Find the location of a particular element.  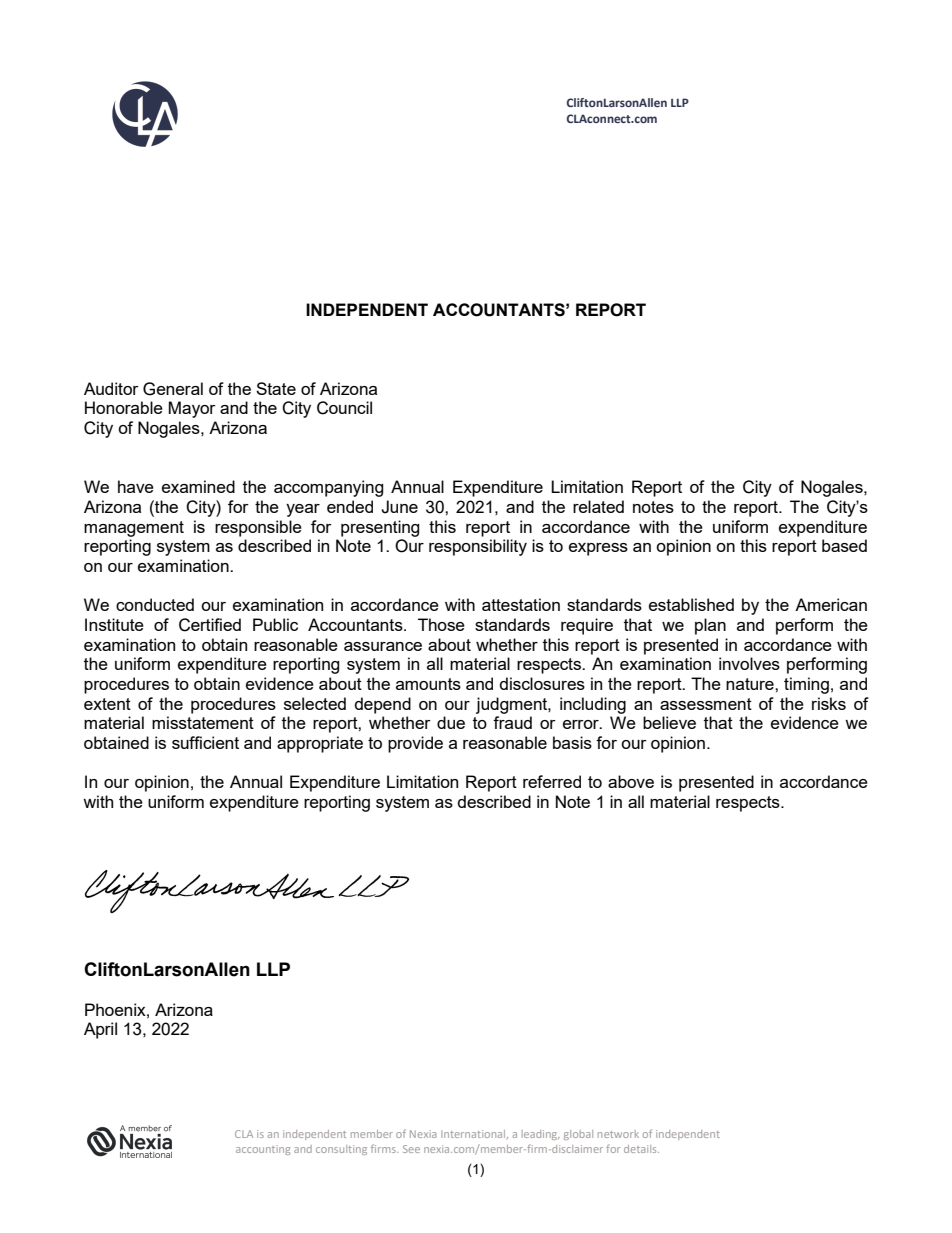

established is located at coordinates (691, 604).
